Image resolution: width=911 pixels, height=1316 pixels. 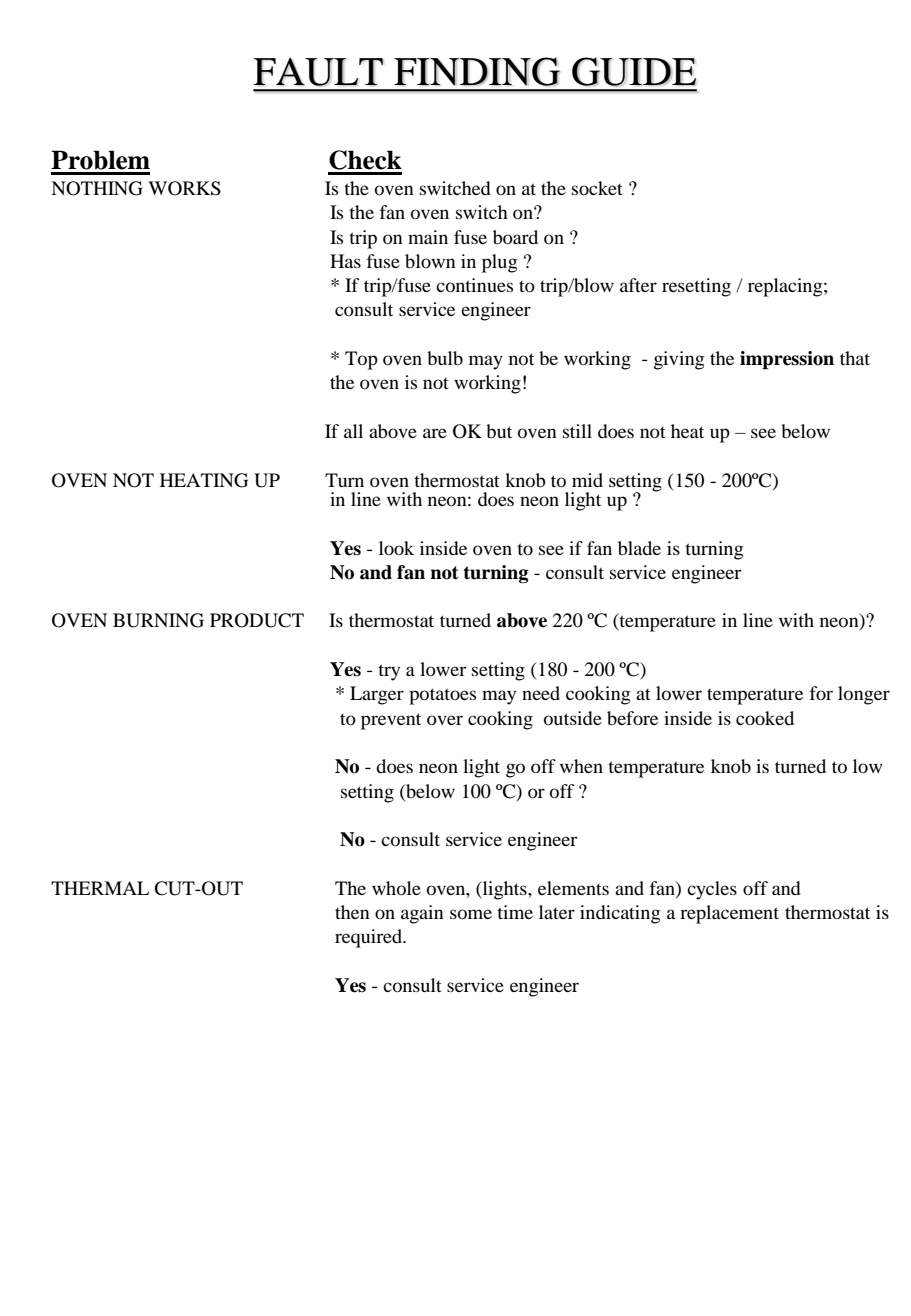 What do you see at coordinates (765, 718) in the screenshot?
I see `cooked` at bounding box center [765, 718].
